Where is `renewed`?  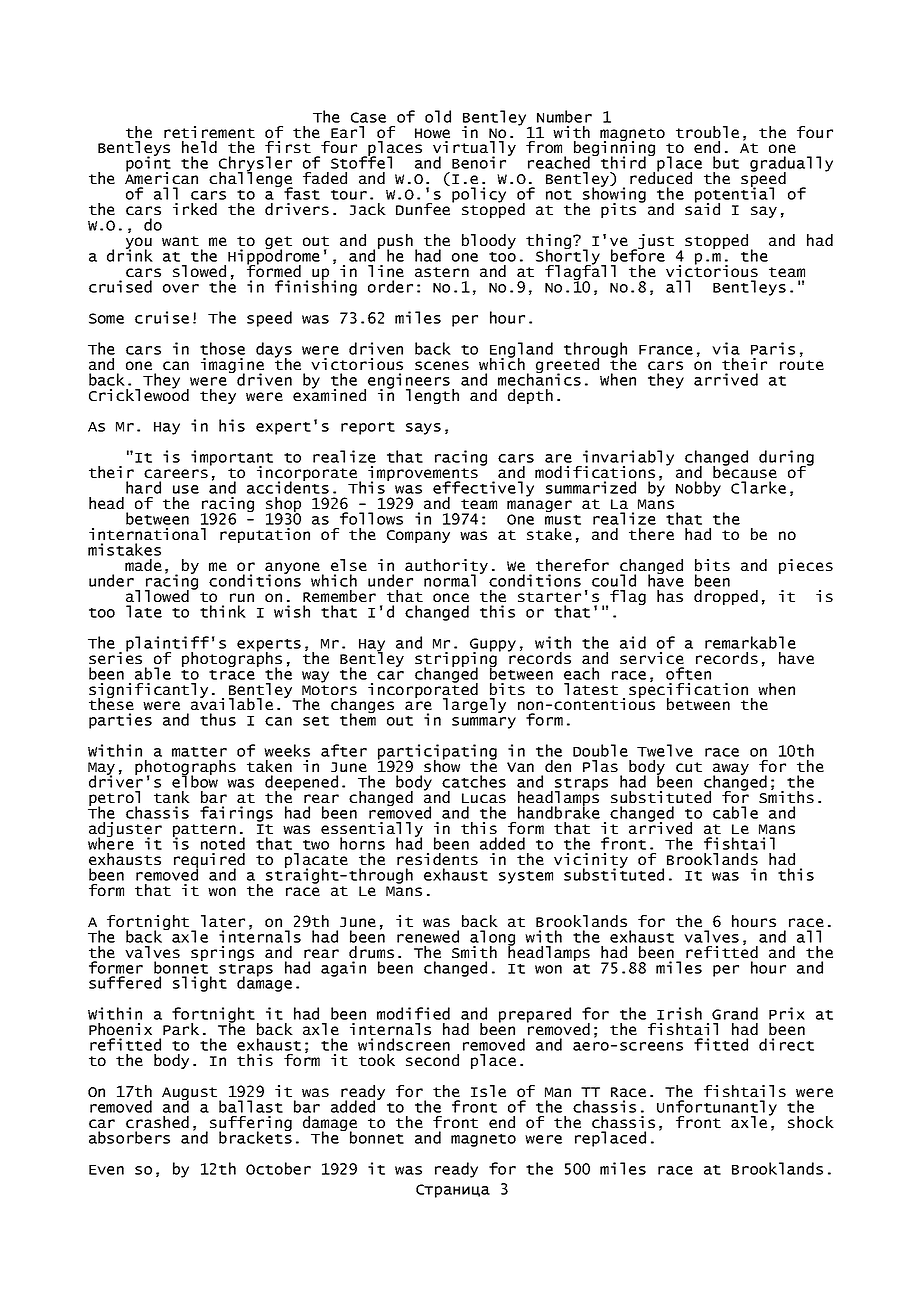 renewed is located at coordinates (428, 936).
